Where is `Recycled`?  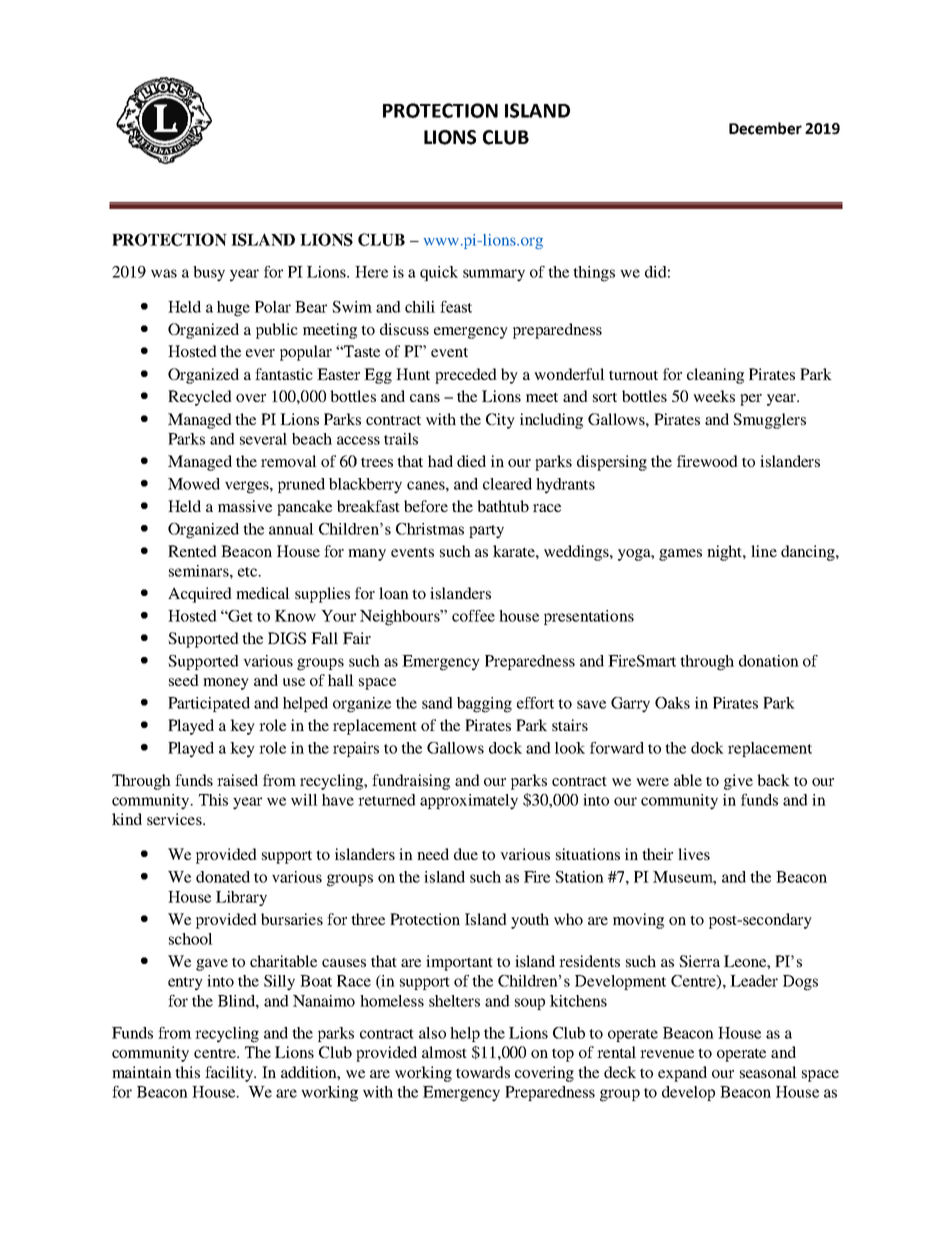 Recycled is located at coordinates (200, 398).
